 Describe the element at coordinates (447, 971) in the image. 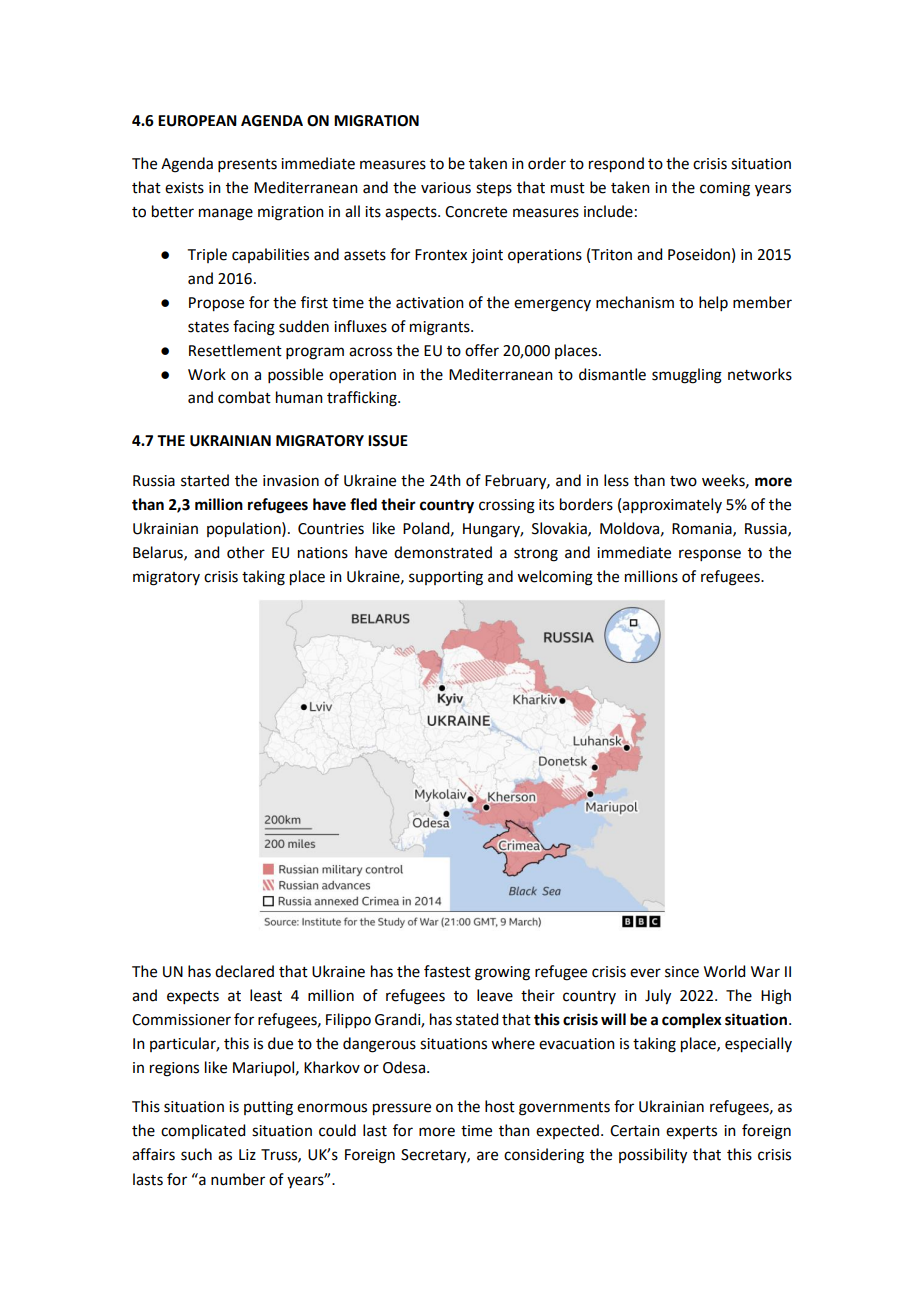

I see `fastest` at that location.
